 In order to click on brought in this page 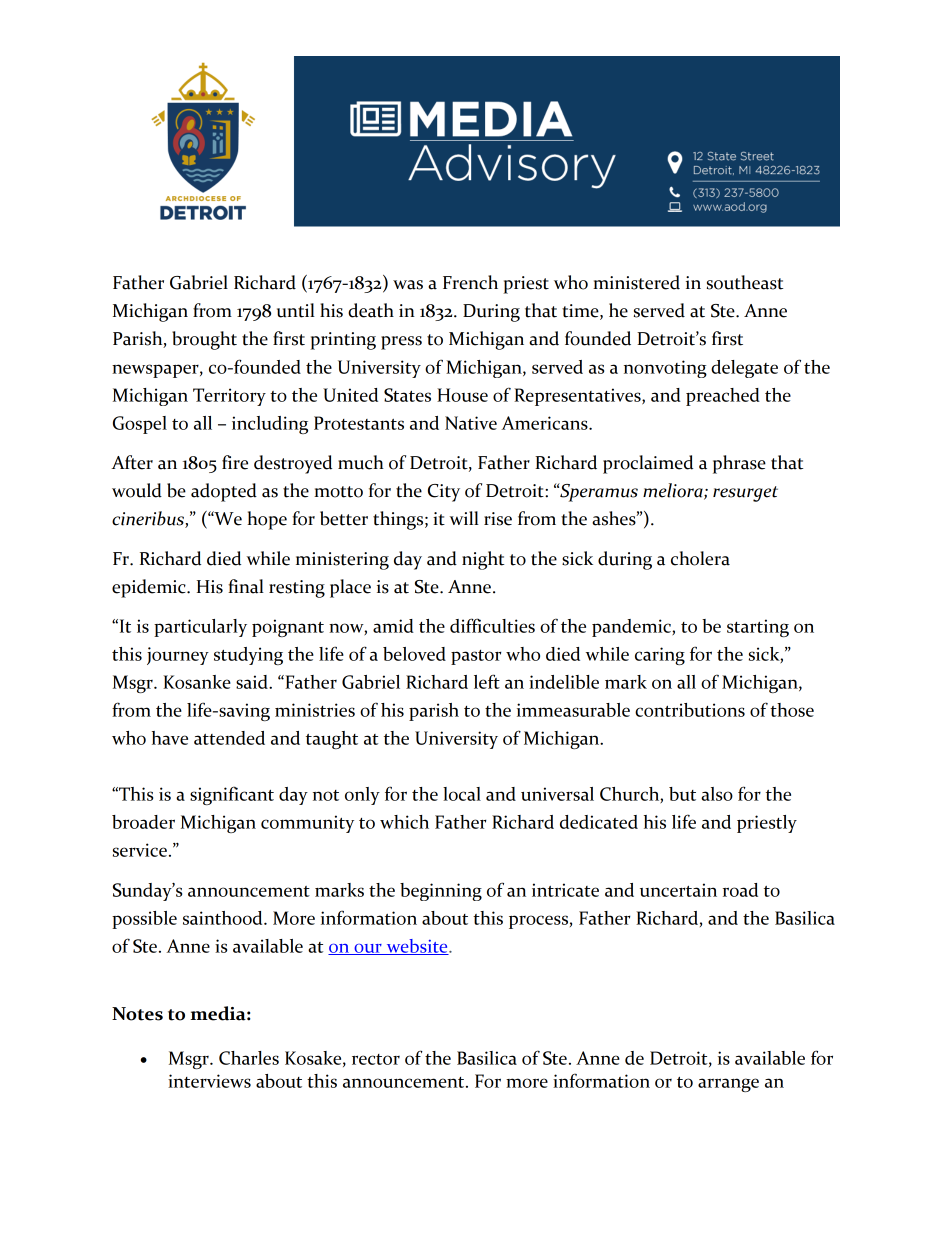, I will do `click(204, 340)`.
